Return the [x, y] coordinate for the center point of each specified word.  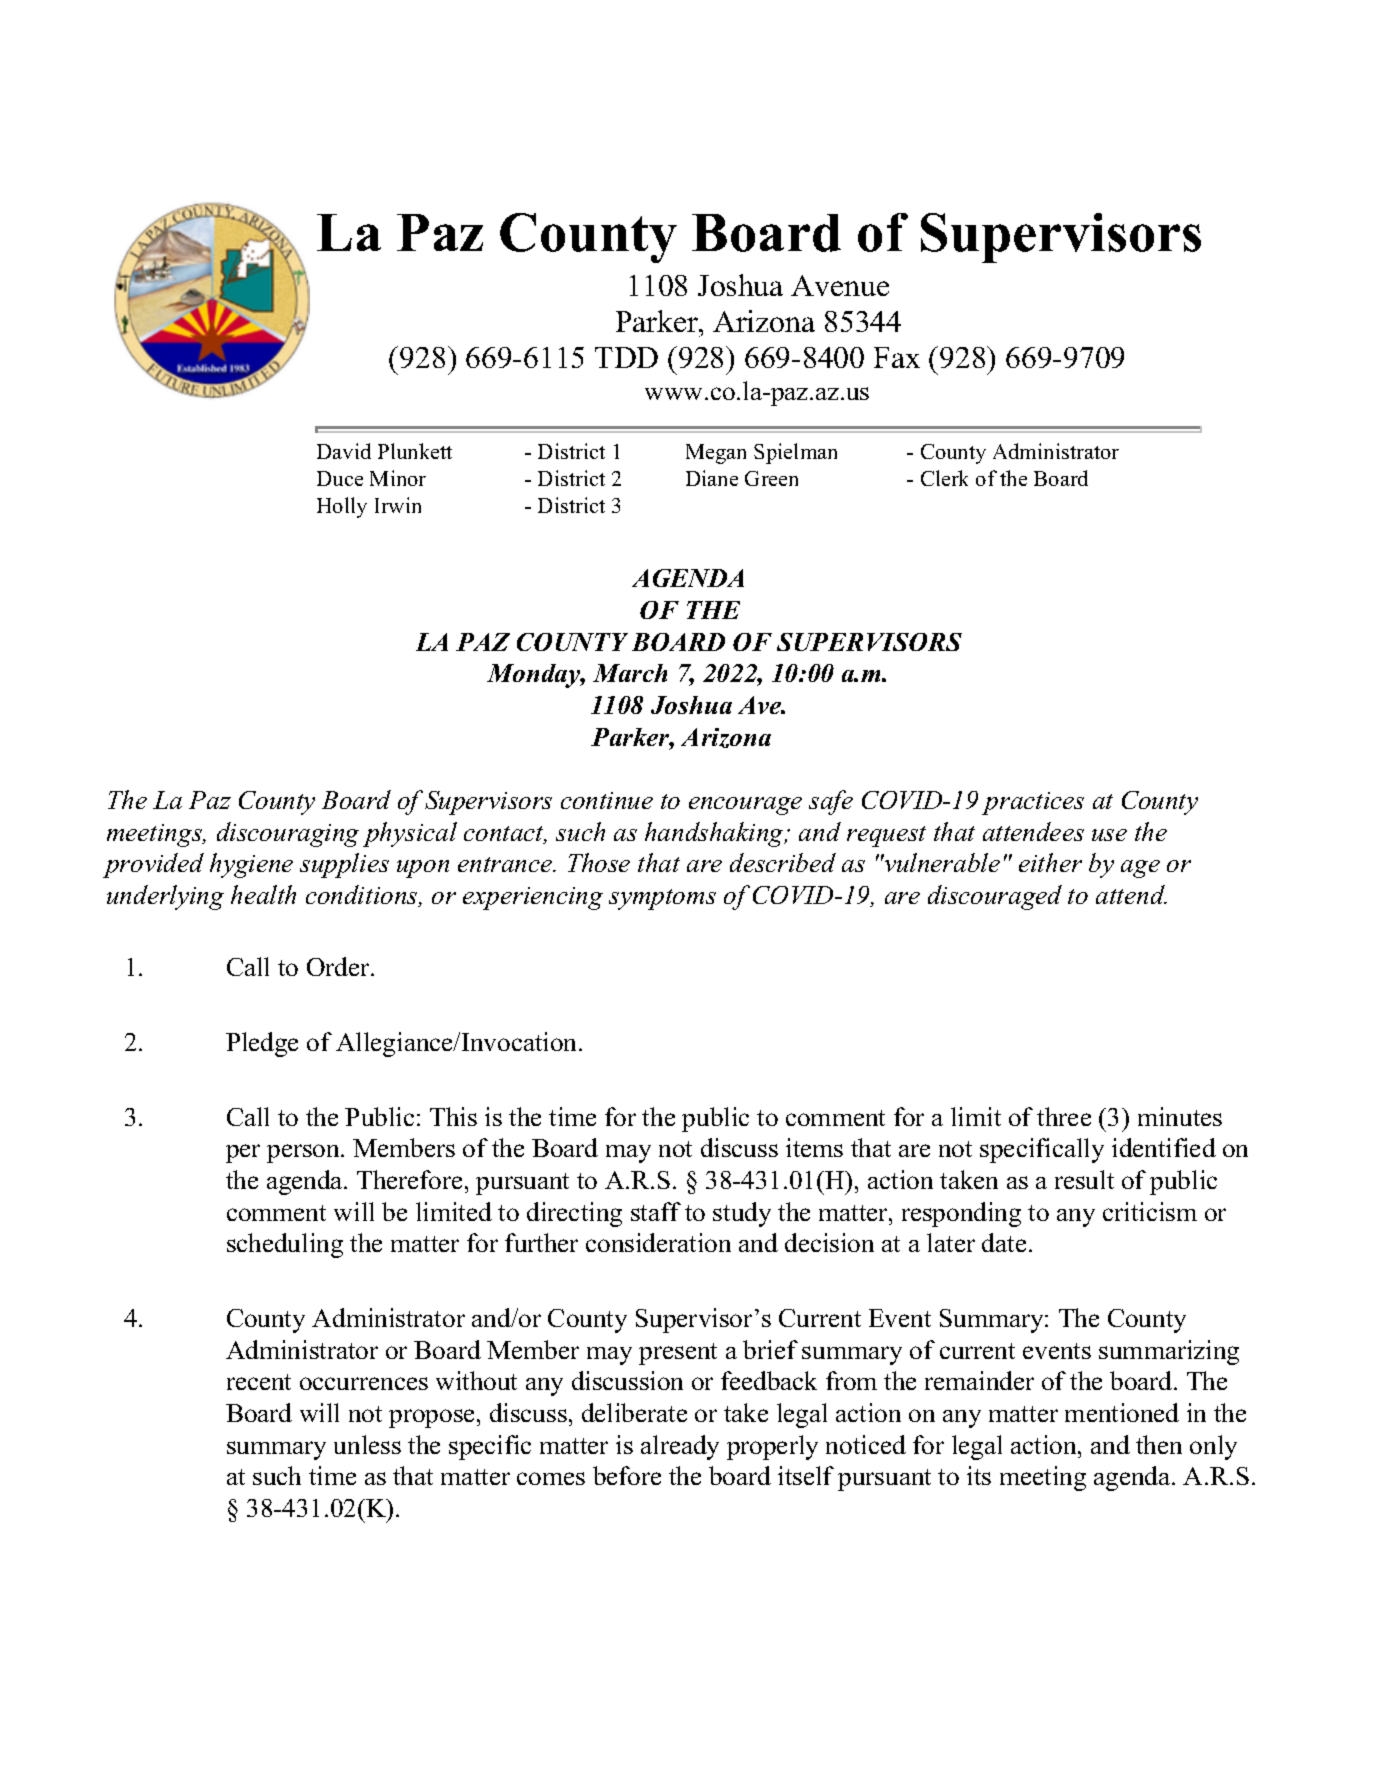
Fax [897, 357]
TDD [626, 357]
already [680, 1447]
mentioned [1122, 1412]
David [344, 451]
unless [367, 1444]
